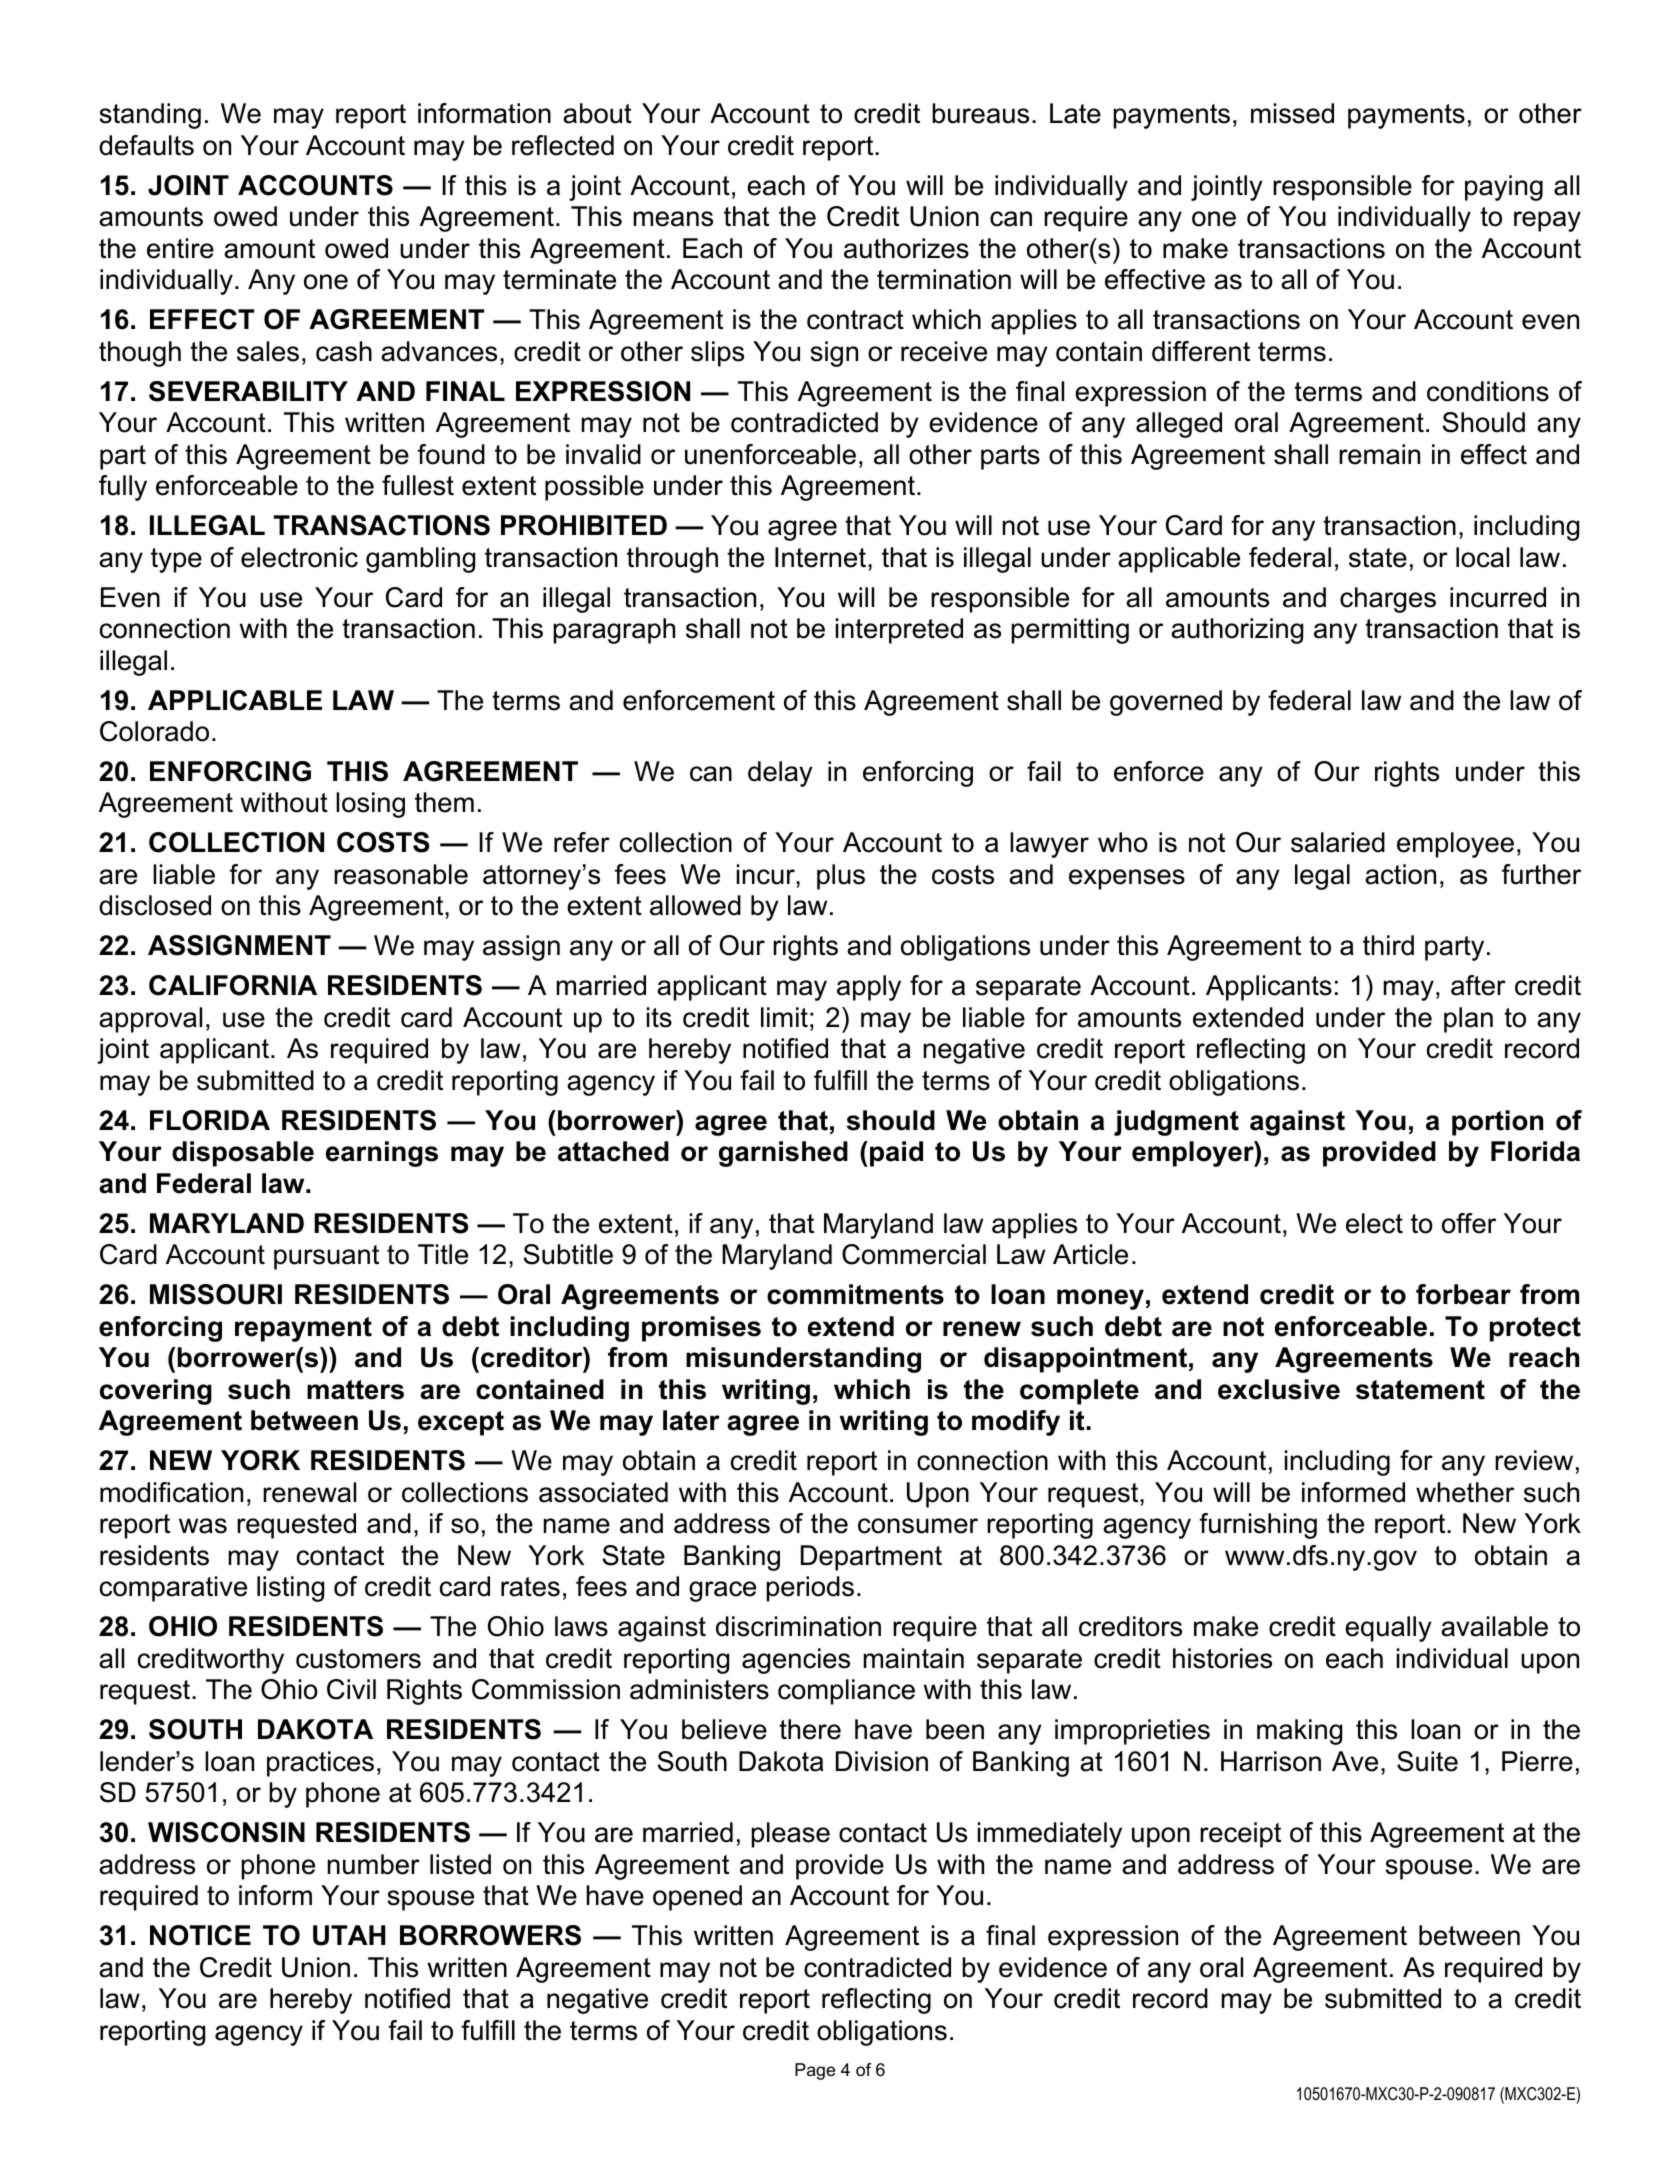 This screenshot has width=1680, height=2175. I want to click on defaults, so click(146, 145).
